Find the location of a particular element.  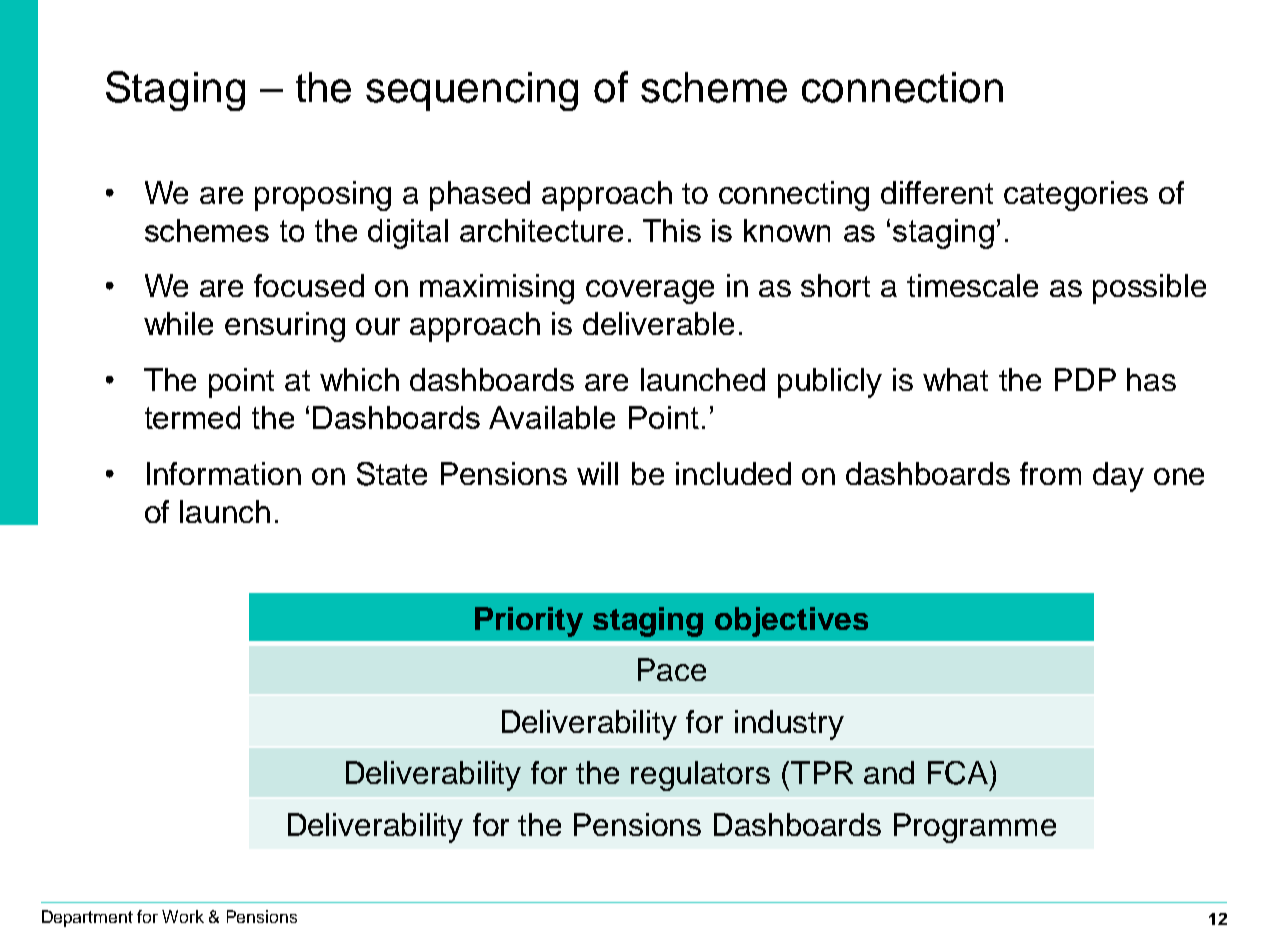

sequencing is located at coordinates (472, 91).
